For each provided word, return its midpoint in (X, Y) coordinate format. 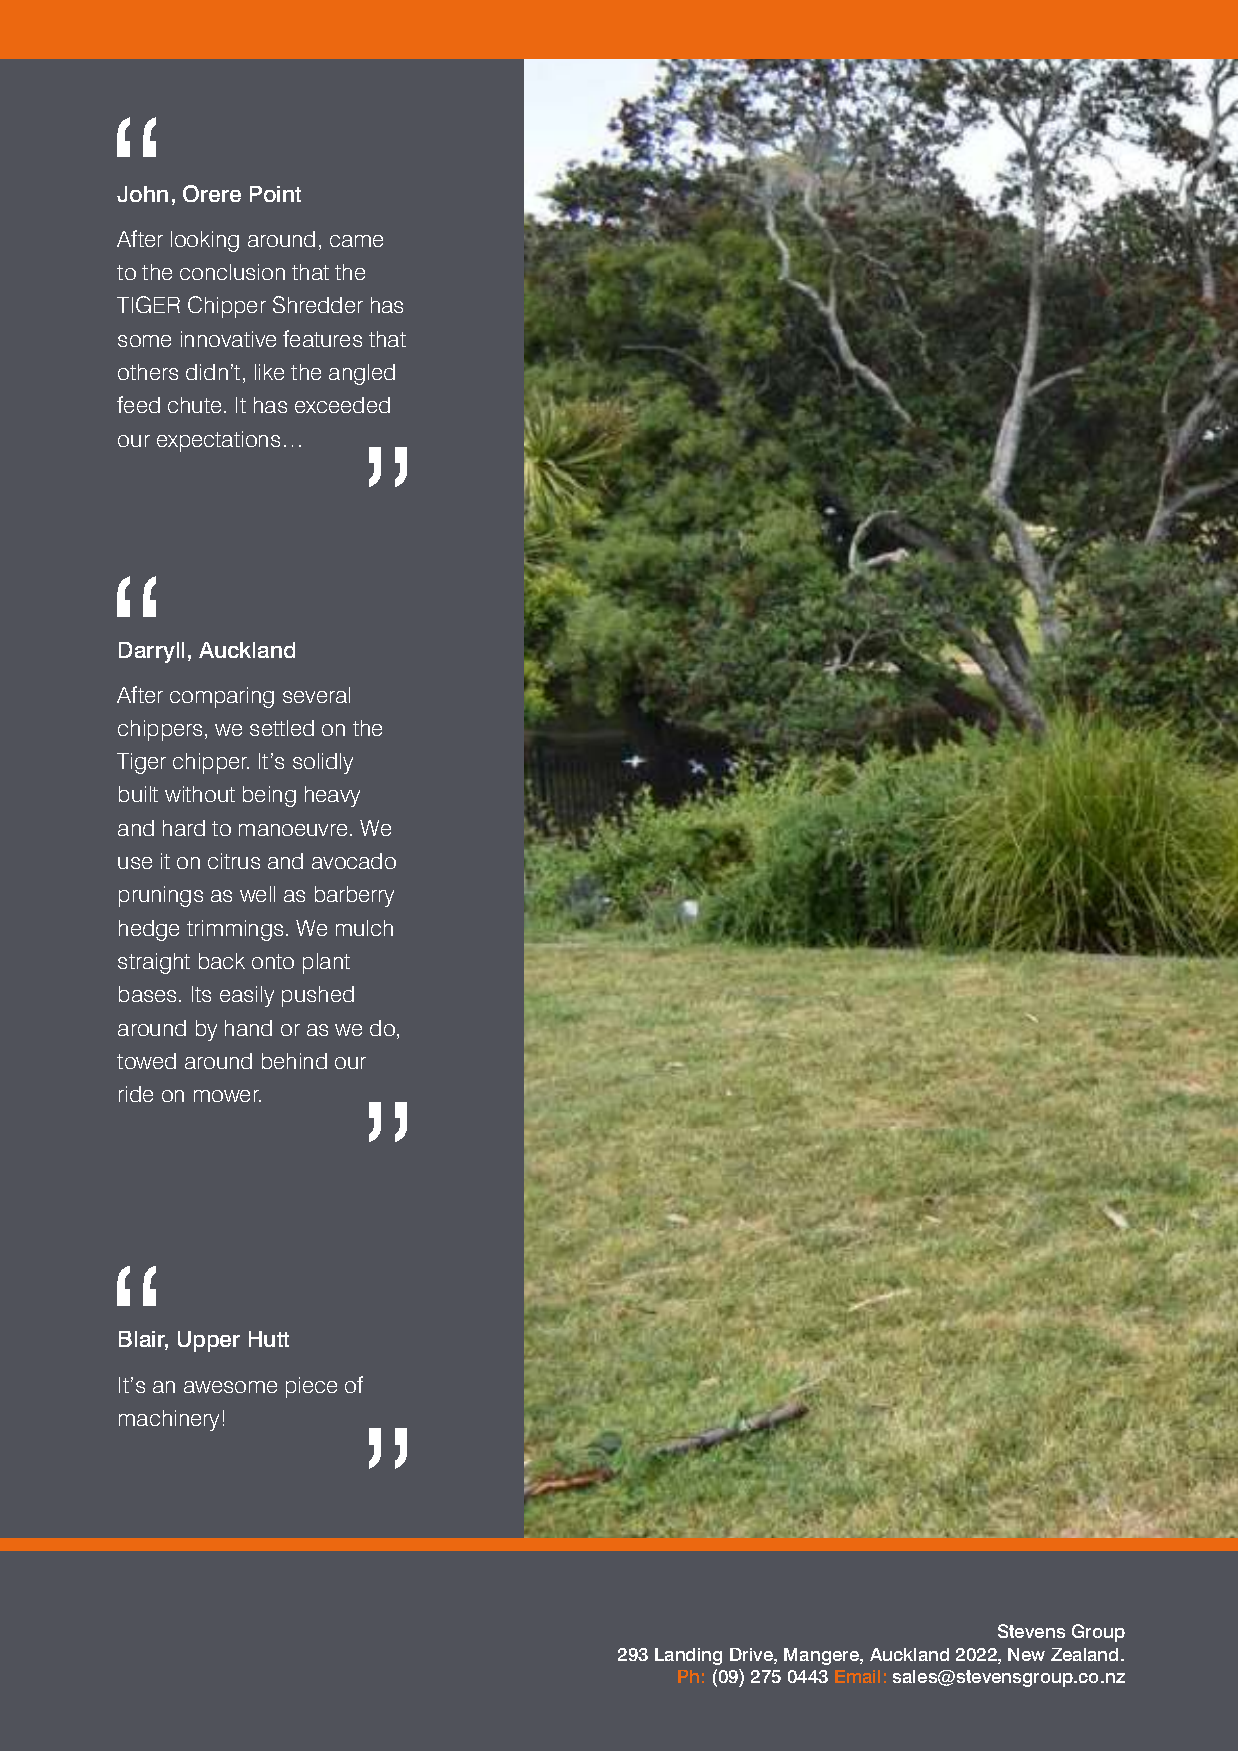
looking (205, 241)
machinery (169, 1420)
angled (362, 374)
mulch (364, 928)
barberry (354, 896)
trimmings (235, 930)
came (356, 241)
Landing (688, 1656)
